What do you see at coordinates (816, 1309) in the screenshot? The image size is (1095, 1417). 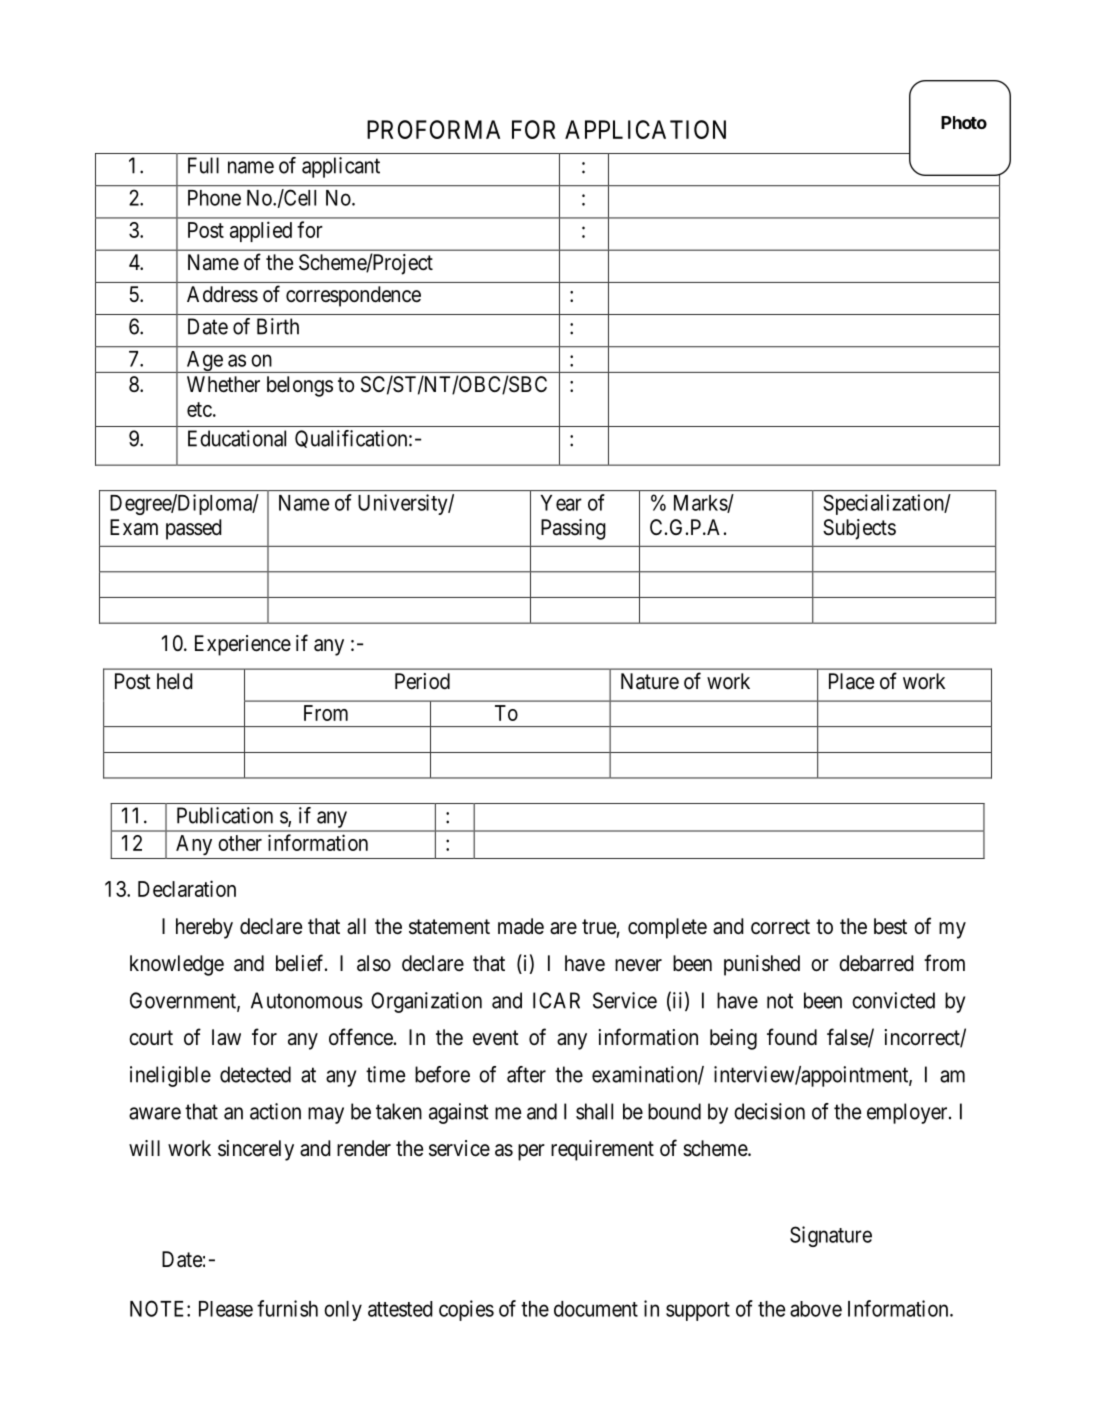 I see `above` at bounding box center [816, 1309].
